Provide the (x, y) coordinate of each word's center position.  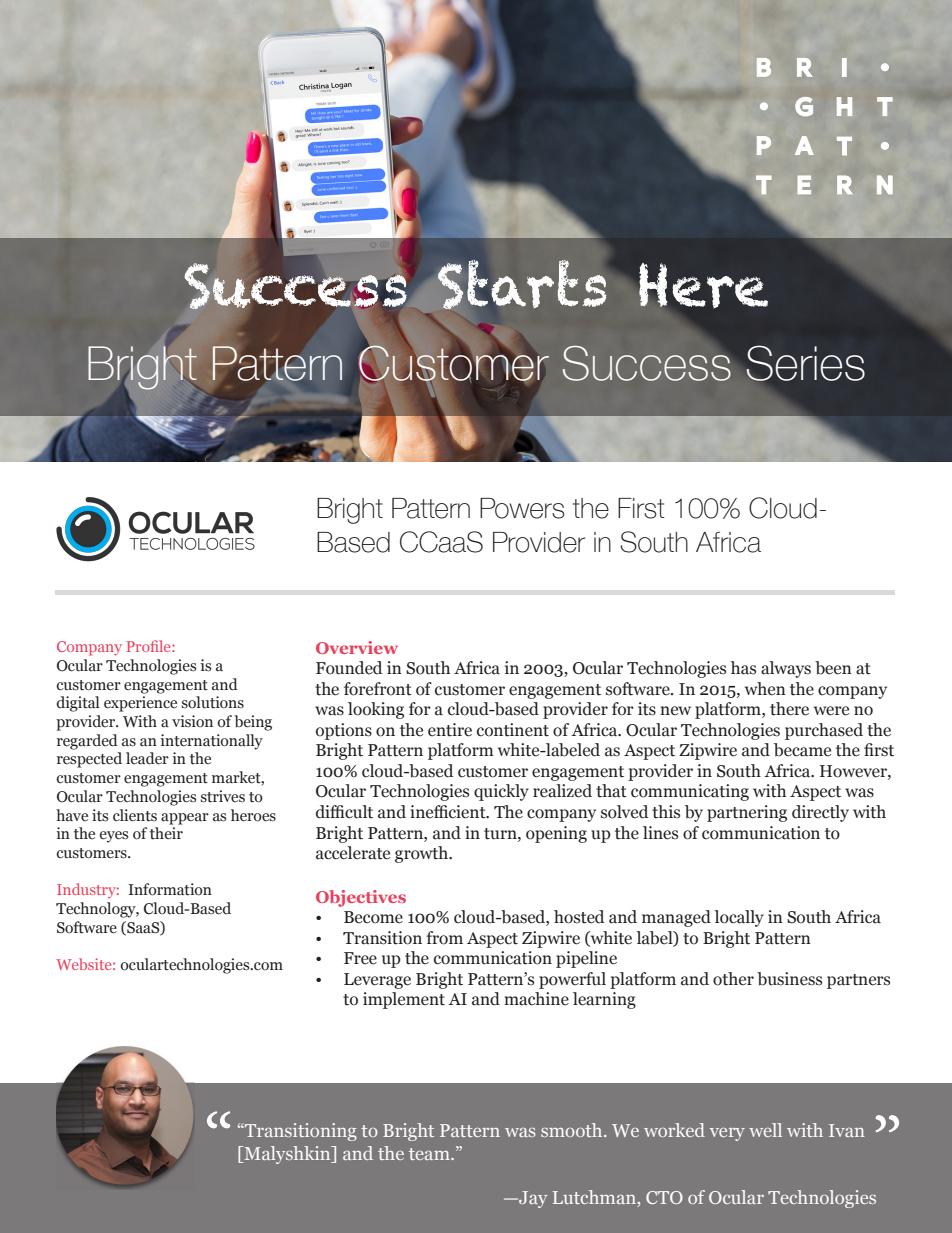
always (786, 669)
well (765, 1130)
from (444, 938)
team (430, 1154)
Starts (522, 284)
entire (450, 730)
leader (147, 758)
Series (804, 364)
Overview (357, 647)
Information (170, 889)
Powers (522, 508)
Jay (532, 1199)
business (789, 979)
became (802, 750)
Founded (349, 668)
